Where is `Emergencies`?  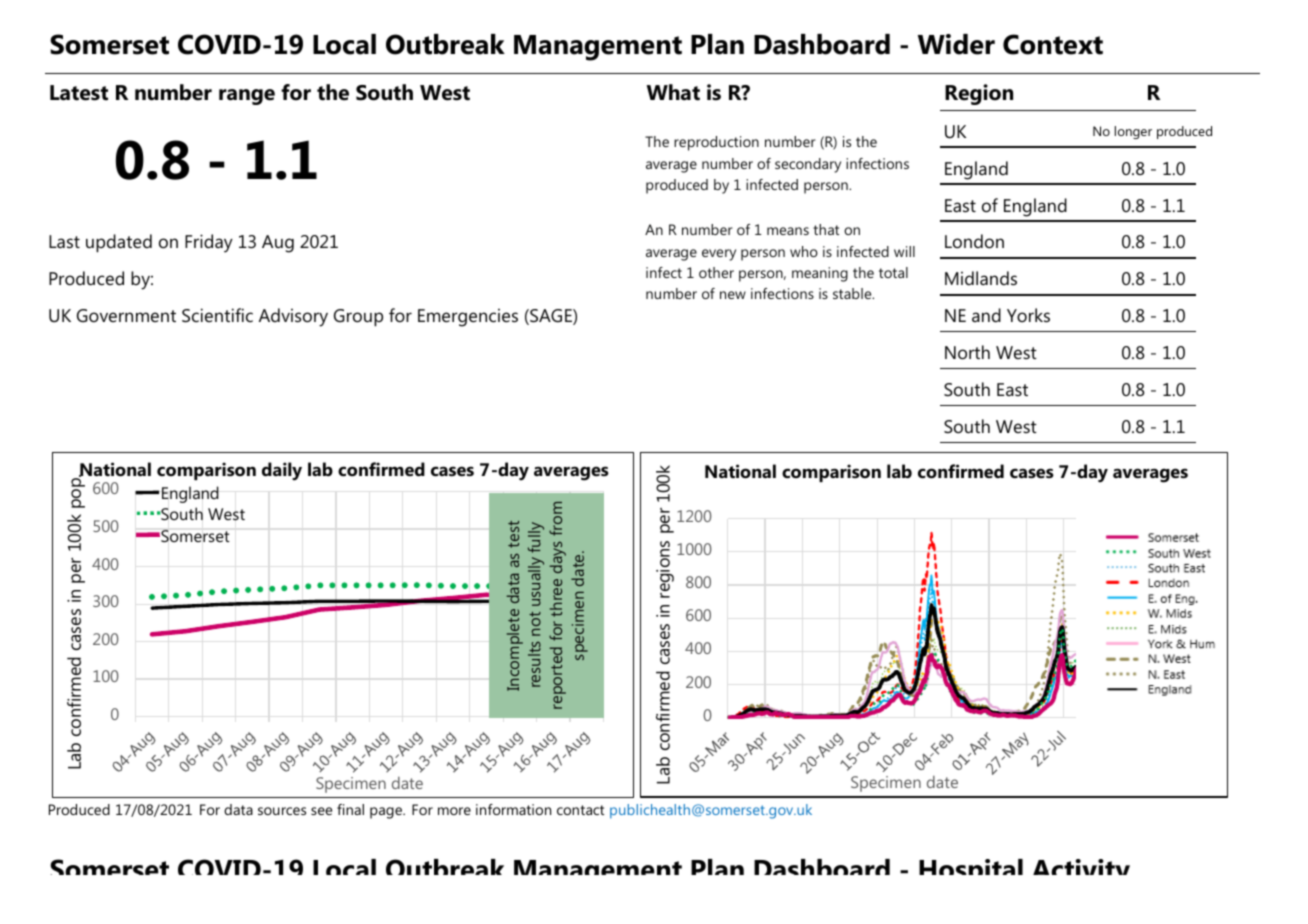
Emergencies is located at coordinates (468, 318).
